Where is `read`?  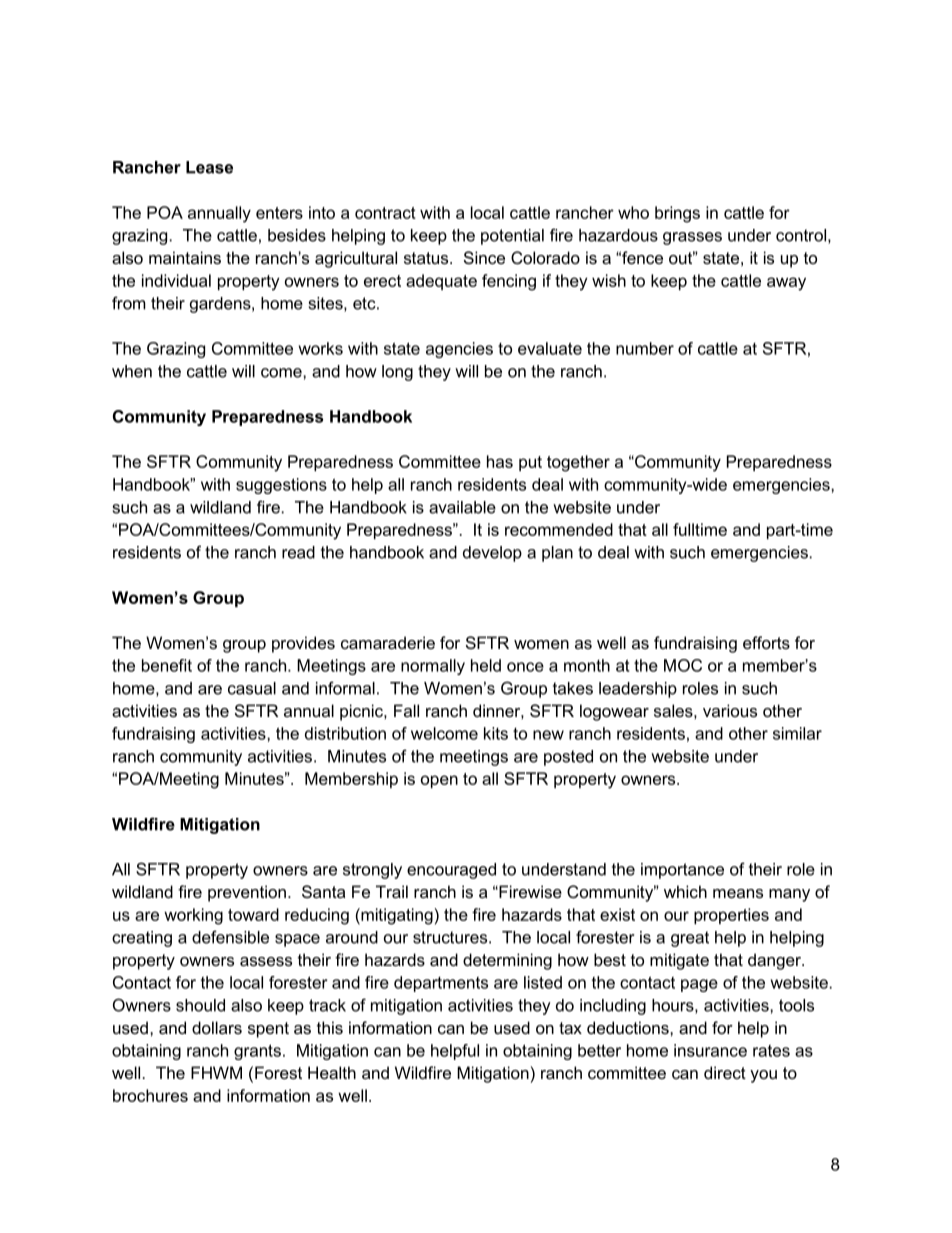
read is located at coordinates (298, 552).
